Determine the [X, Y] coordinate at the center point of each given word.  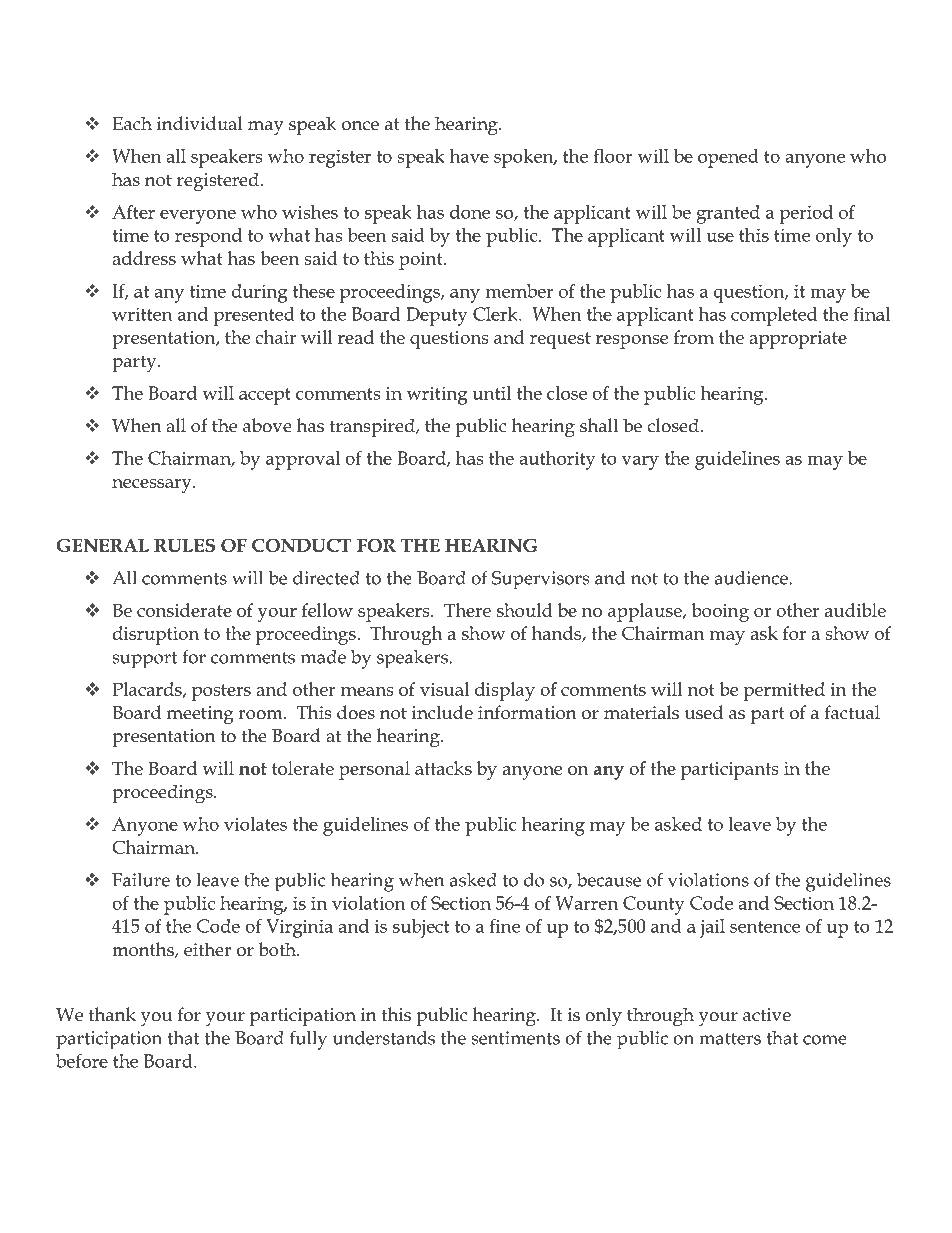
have [469, 156]
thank [112, 1014]
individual [200, 123]
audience [751, 578]
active [767, 1015]
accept [265, 396]
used [704, 712]
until [491, 393]
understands [384, 1037]
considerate [184, 610]
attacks [443, 768]
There [467, 610]
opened [728, 158]
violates [255, 824]
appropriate [798, 340]
